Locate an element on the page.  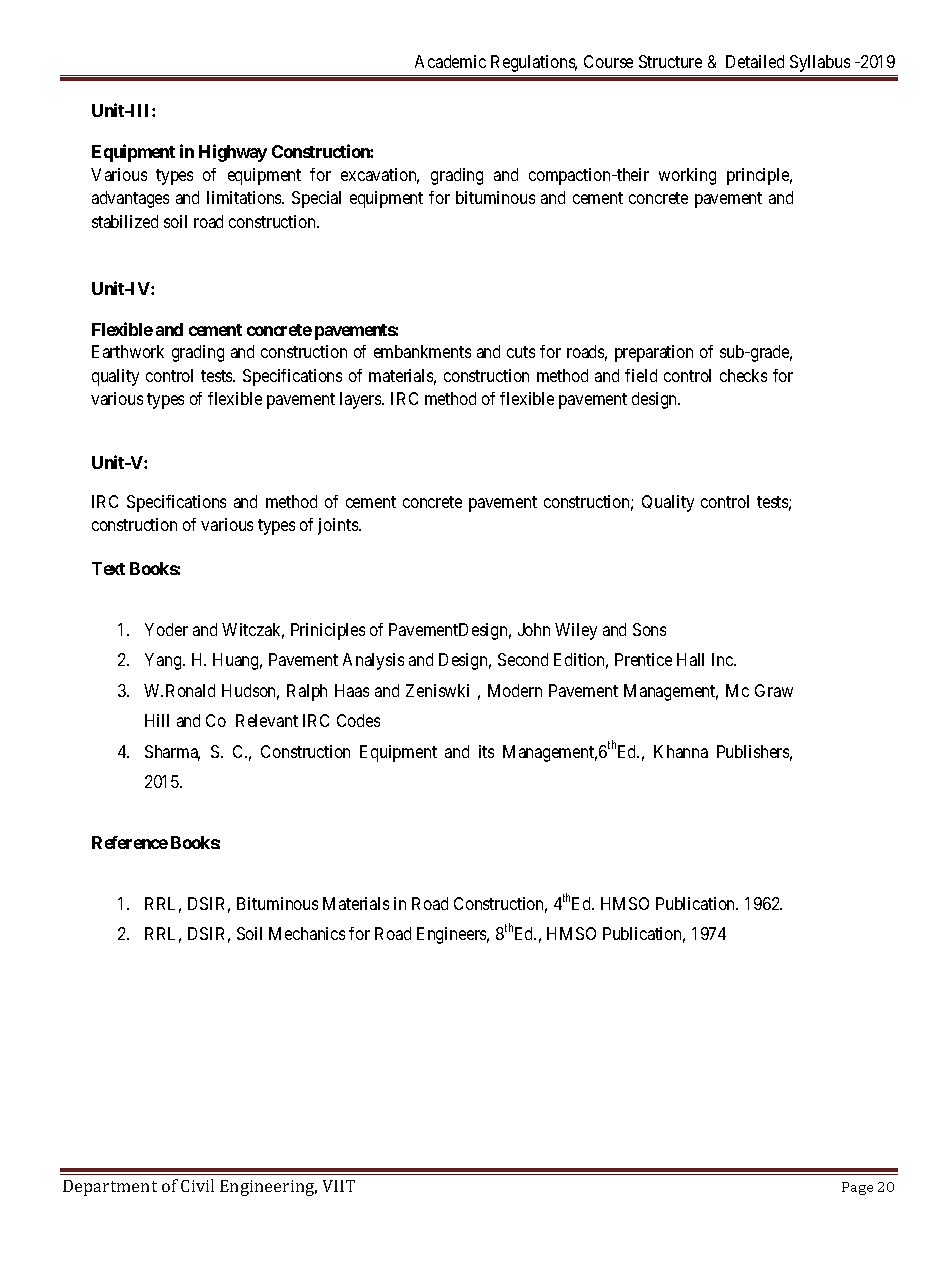
Highway is located at coordinates (233, 153).
